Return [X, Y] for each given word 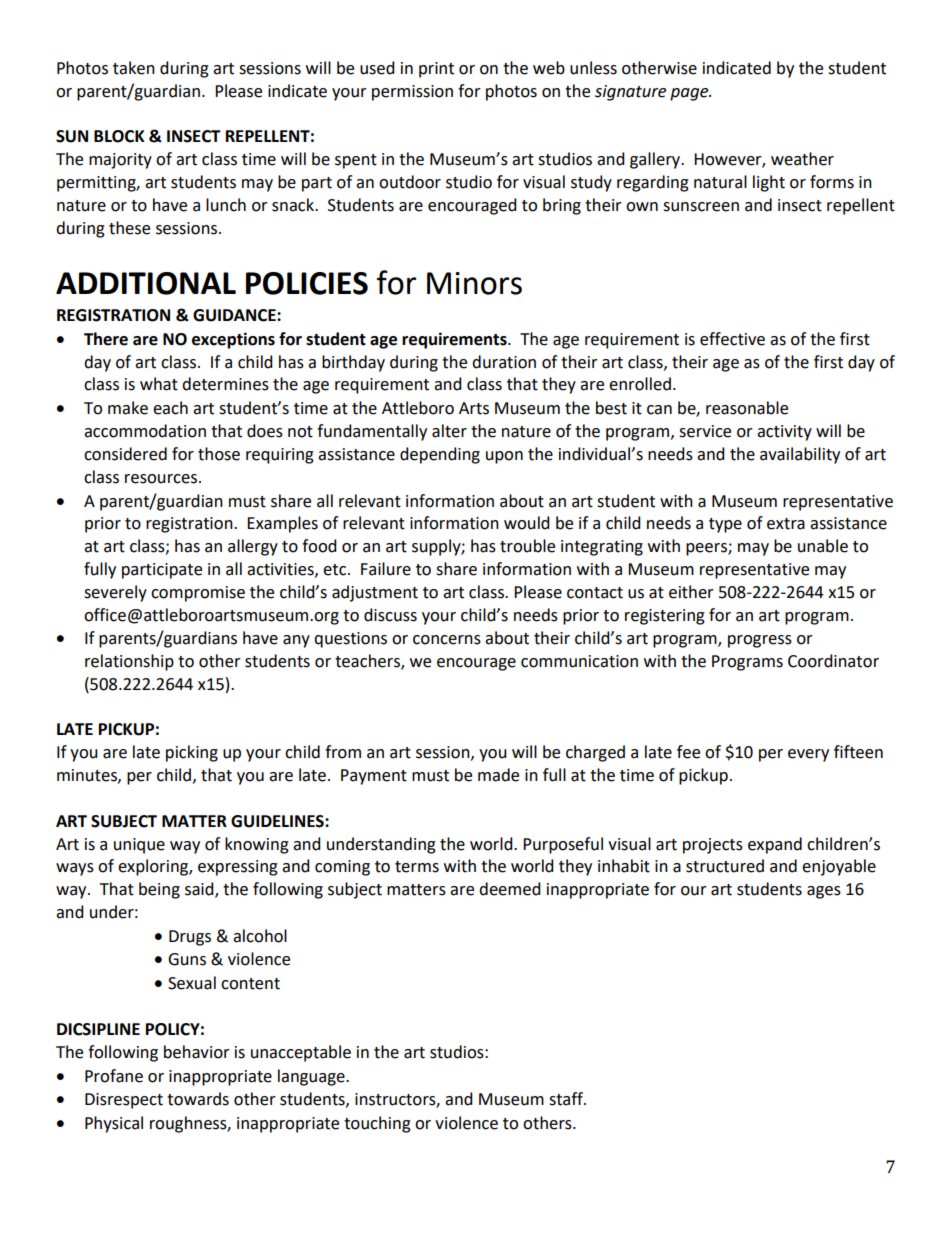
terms [417, 867]
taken [134, 68]
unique [139, 846]
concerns [447, 640]
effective [732, 339]
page [690, 94]
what [159, 384]
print [436, 70]
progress [760, 641]
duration [504, 362]
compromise [198, 594]
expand [775, 845]
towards [198, 1099]
